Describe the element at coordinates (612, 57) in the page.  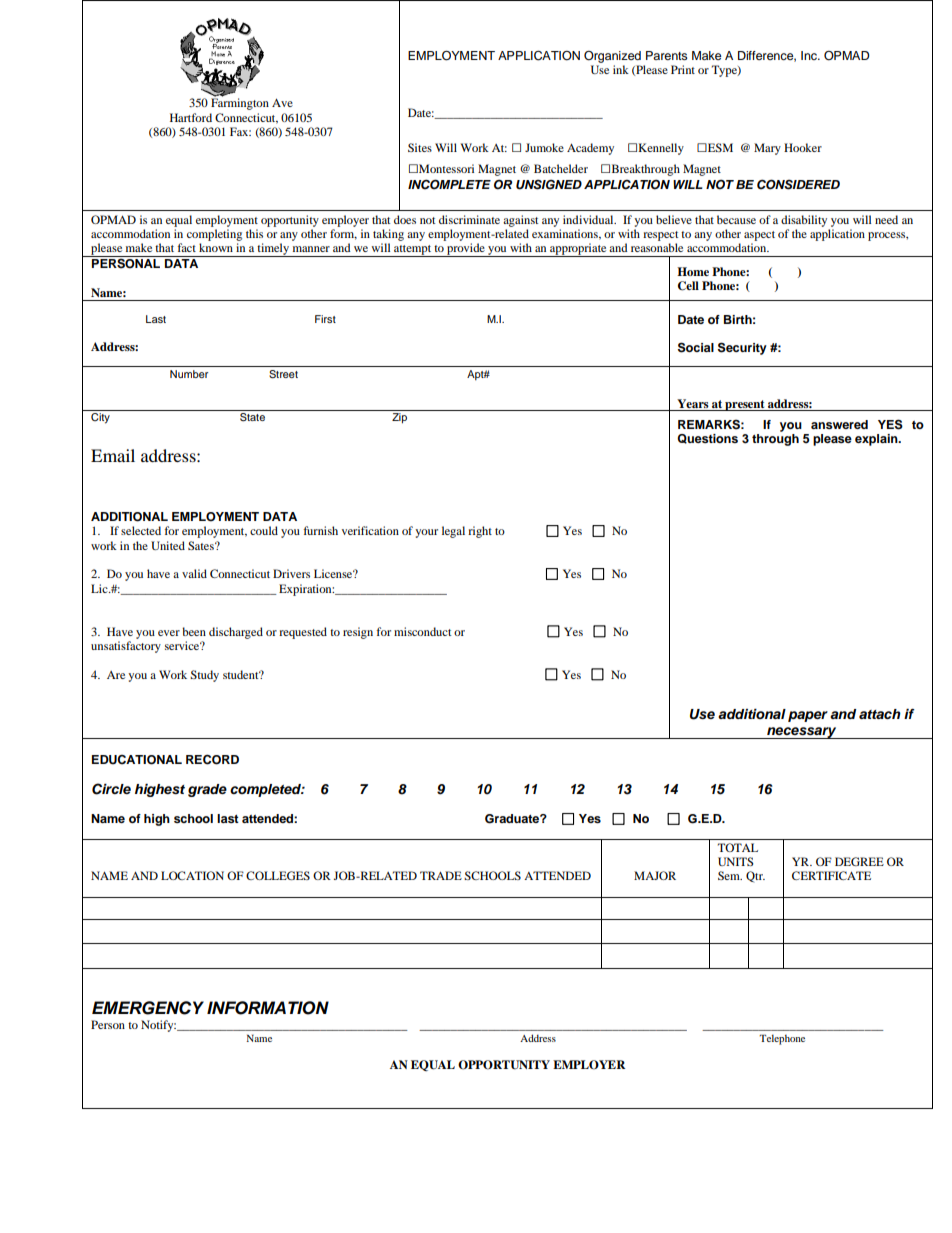
I see `Organized` at that location.
